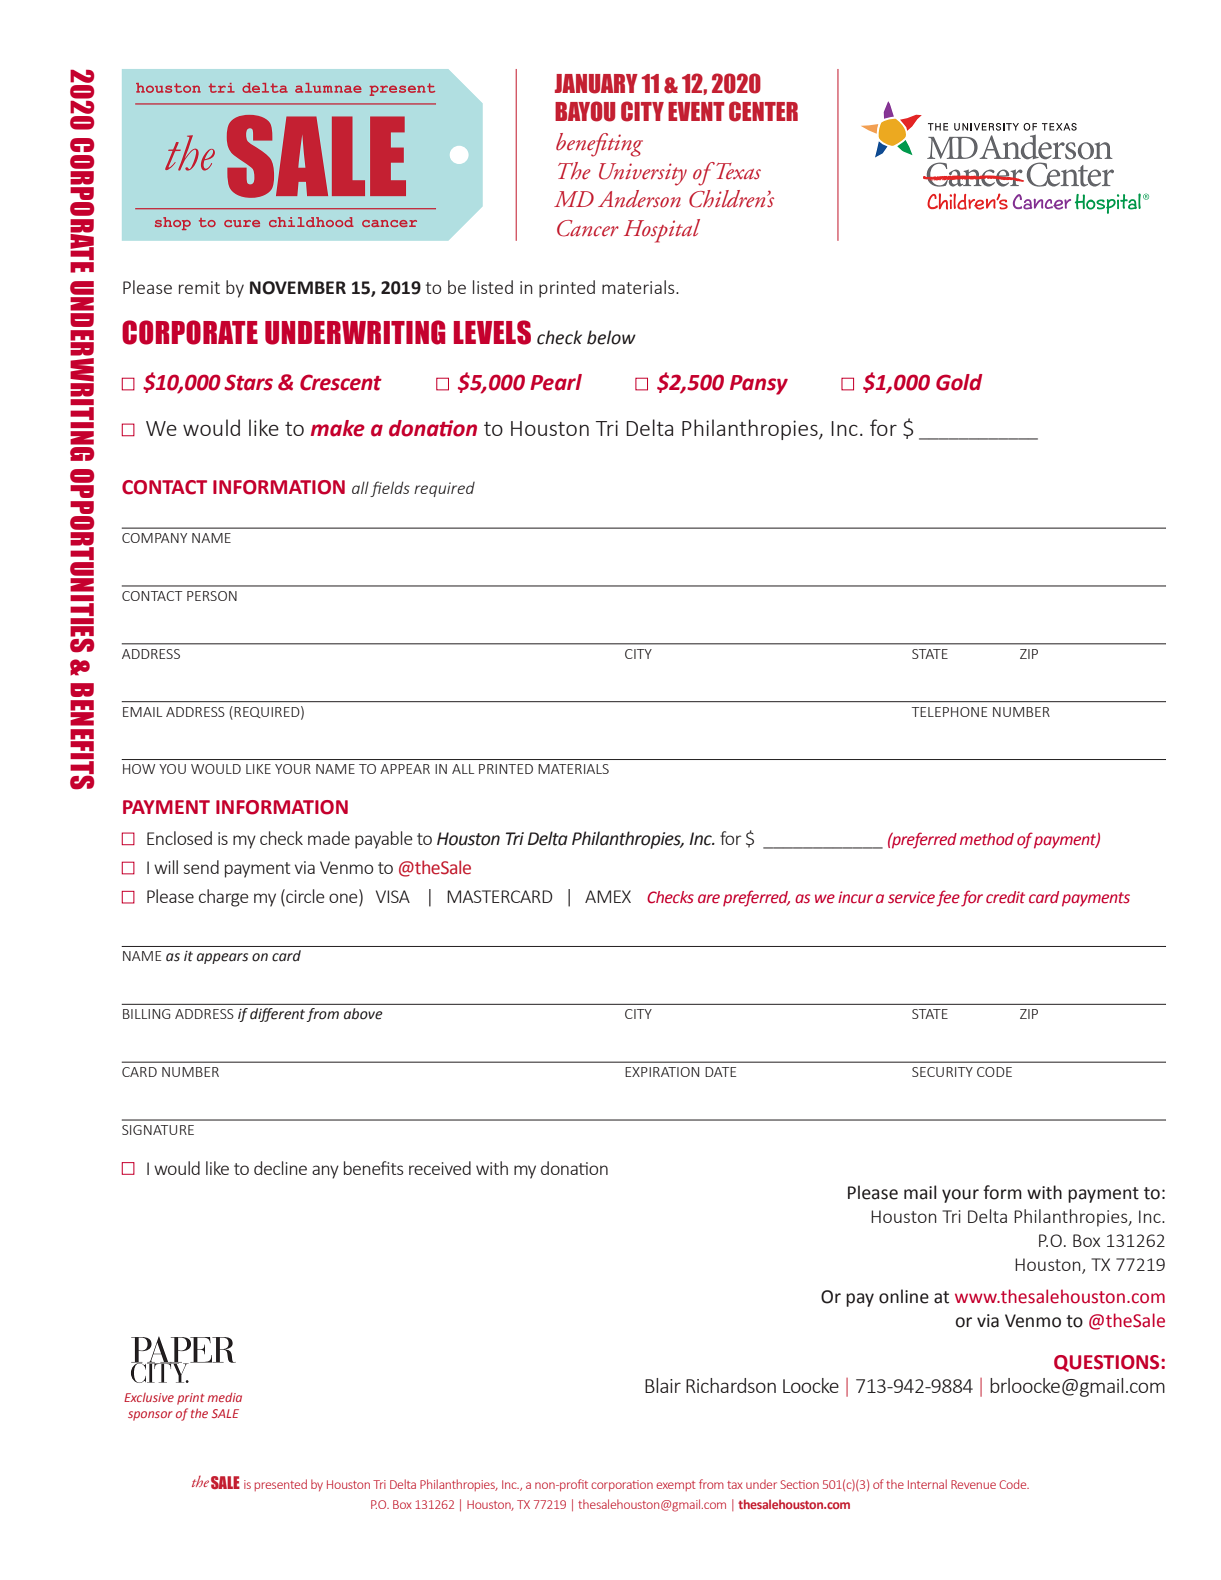 The height and width of the screenshot is (1580, 1221). I want to click on NOVEMBER, so click(298, 288).
